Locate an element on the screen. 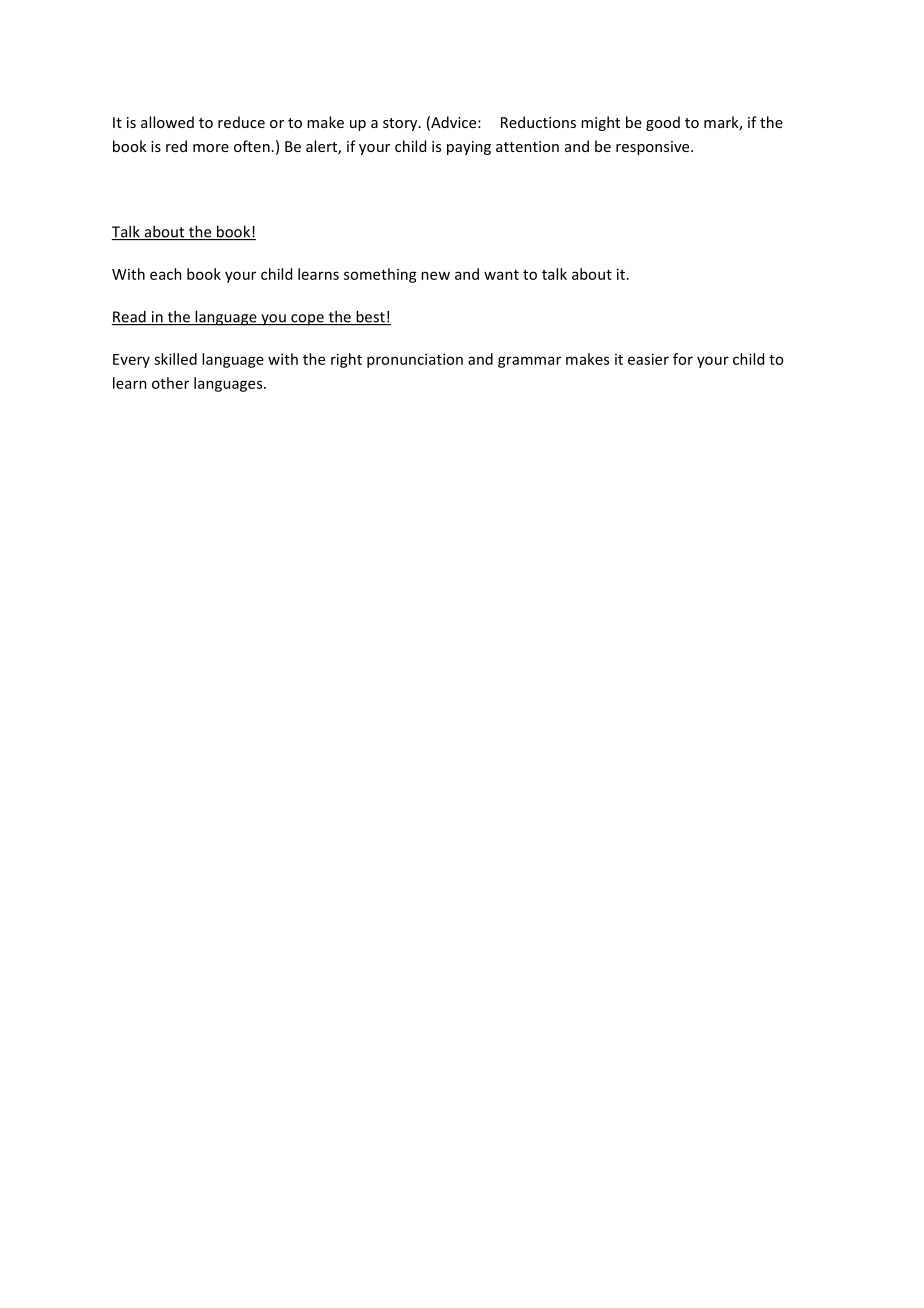 The height and width of the screenshot is (1308, 924). allowed is located at coordinates (167, 122).
